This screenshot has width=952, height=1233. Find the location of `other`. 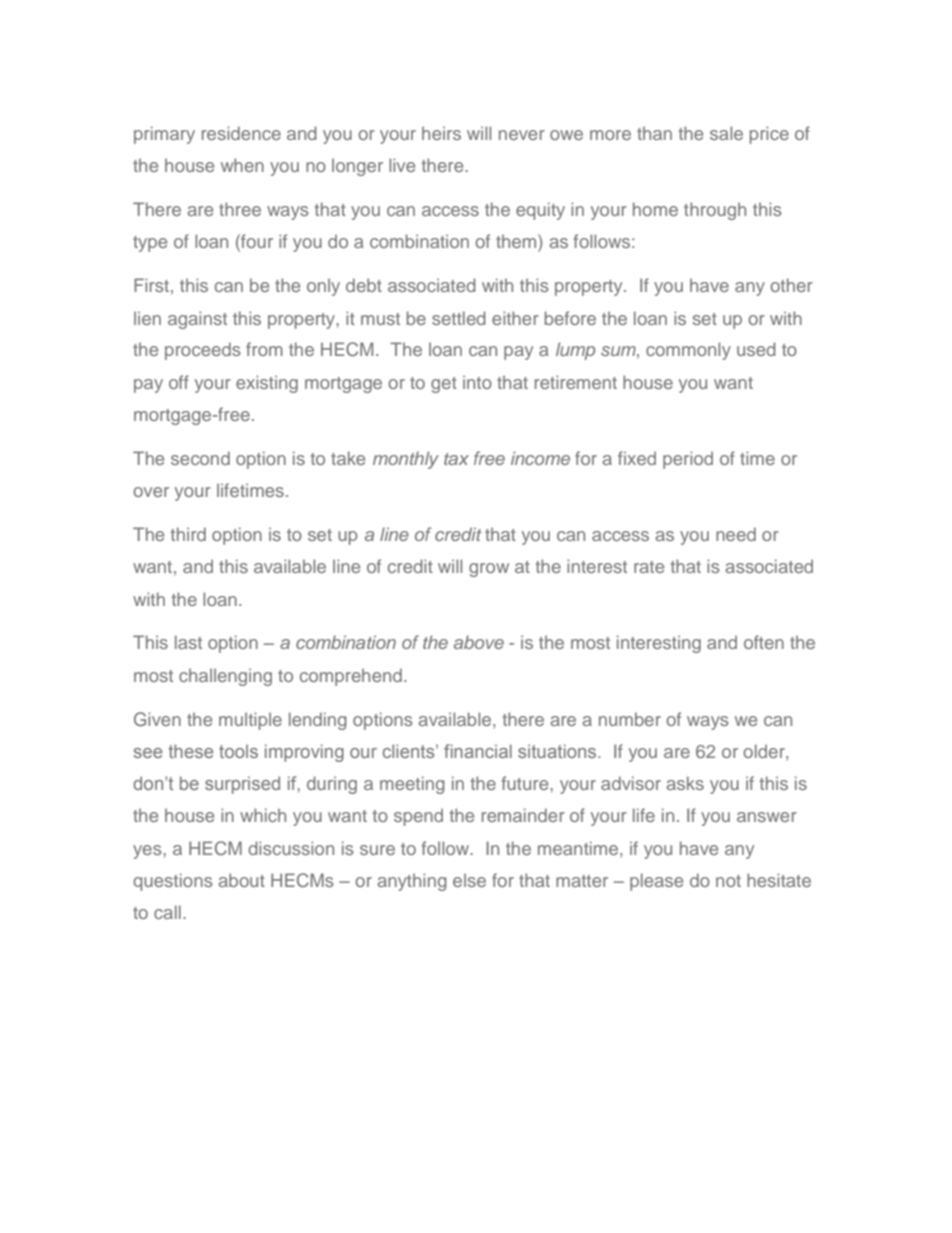

other is located at coordinates (791, 285).
